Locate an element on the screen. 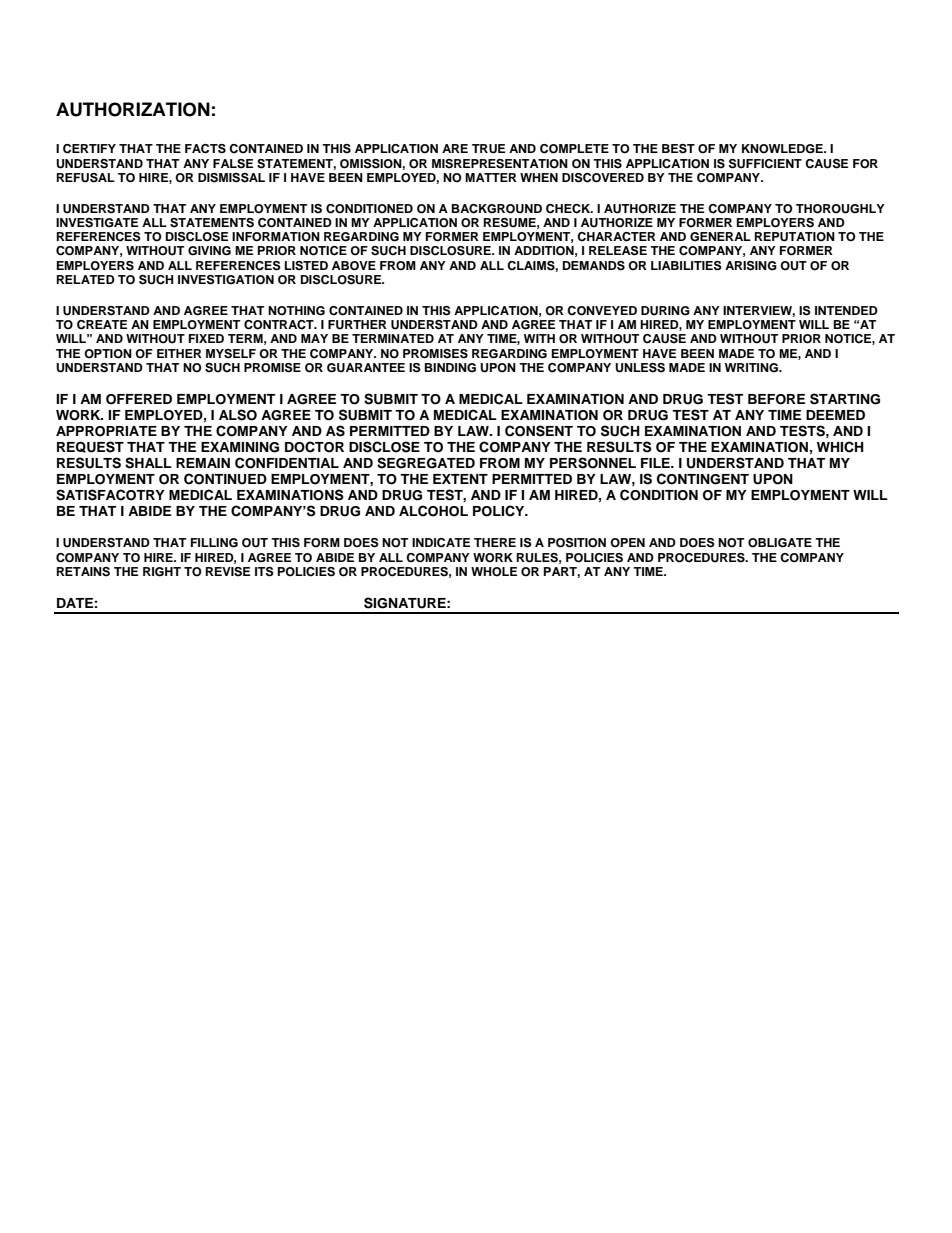 Image resolution: width=952 pixels, height=1233 pixels. OFFERED is located at coordinates (139, 399).
